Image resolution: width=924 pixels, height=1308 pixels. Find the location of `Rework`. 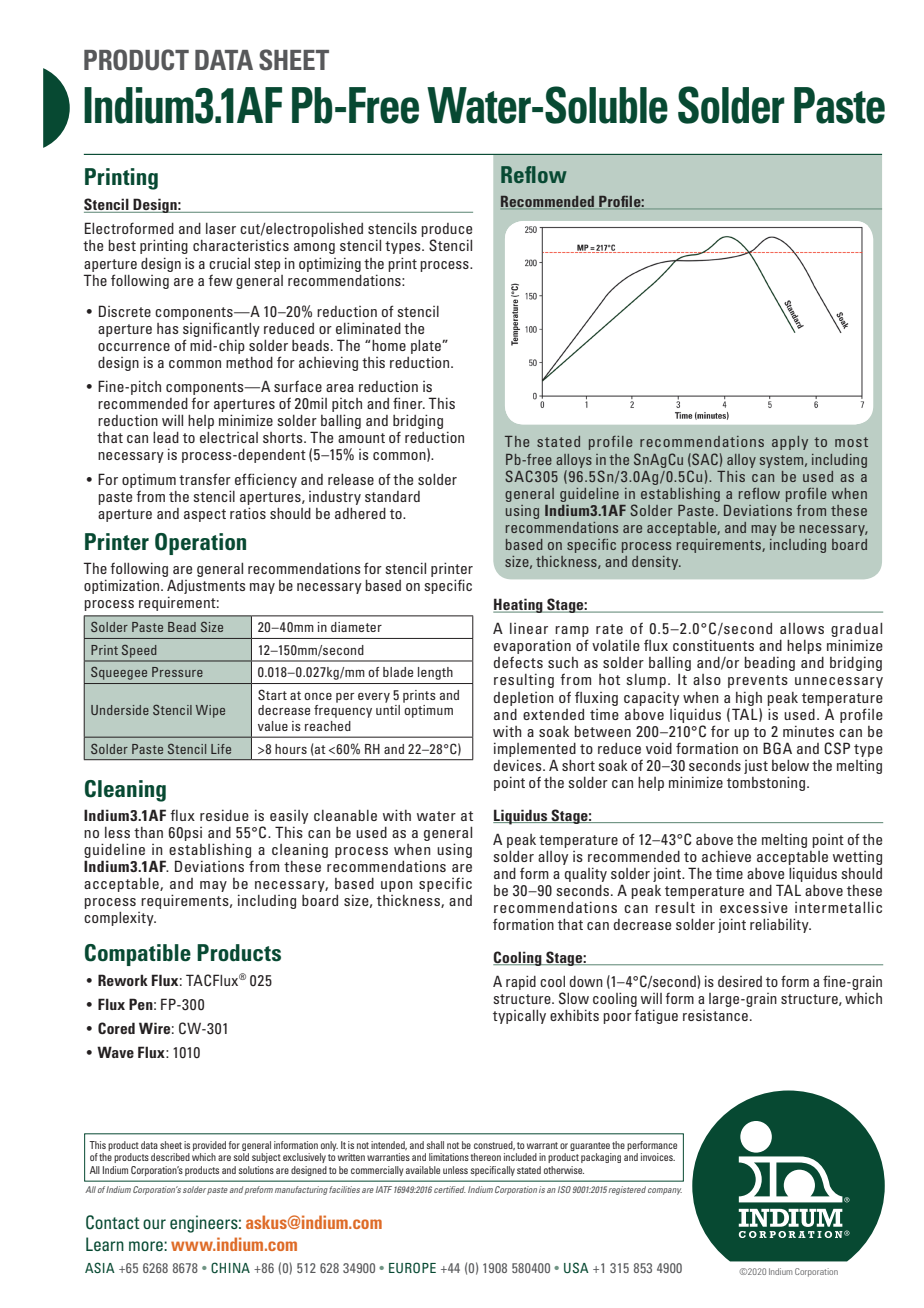

Rework is located at coordinates (123, 980).
